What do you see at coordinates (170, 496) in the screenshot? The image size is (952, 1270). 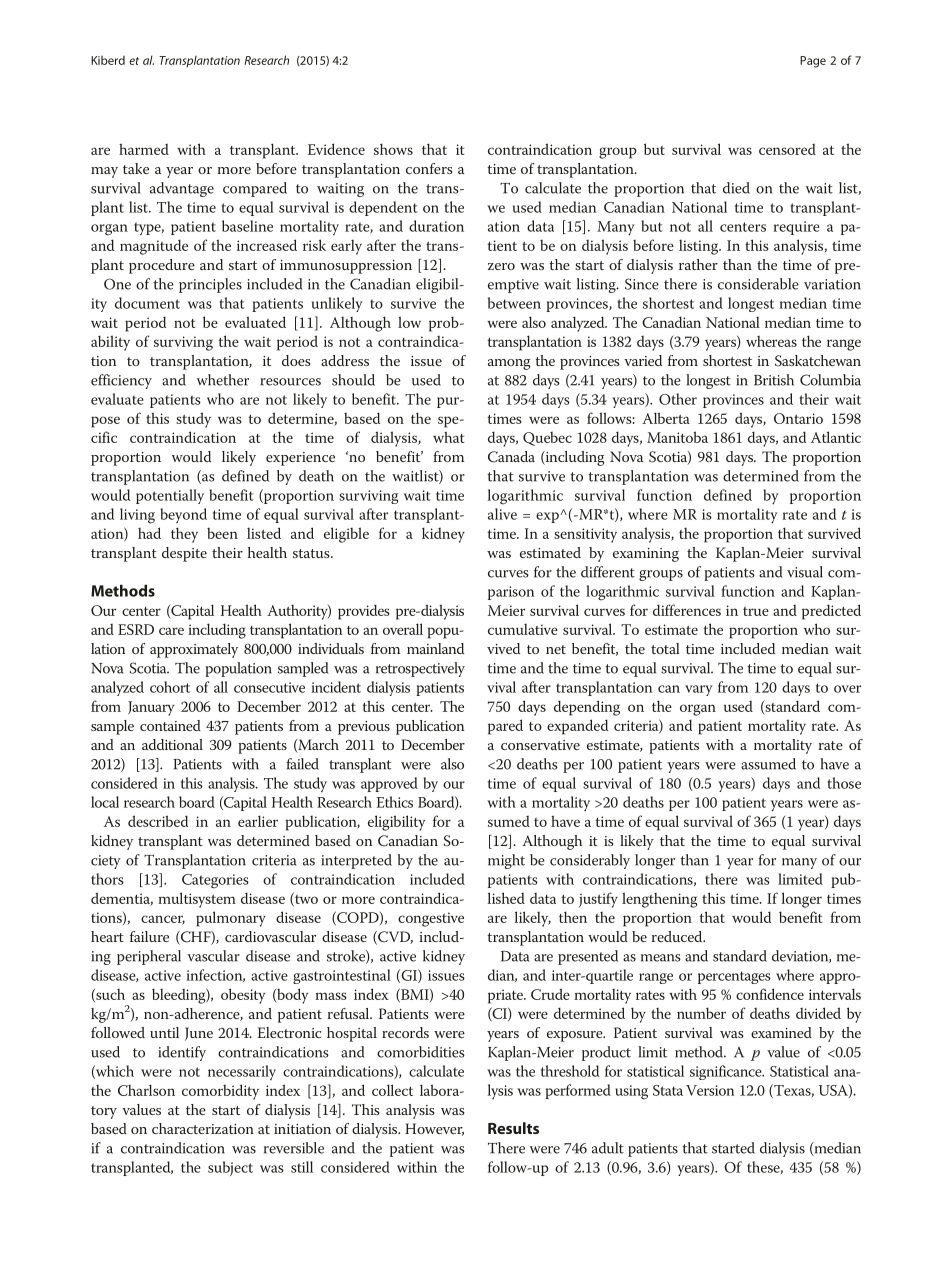 I see `potentially` at bounding box center [170, 496].
